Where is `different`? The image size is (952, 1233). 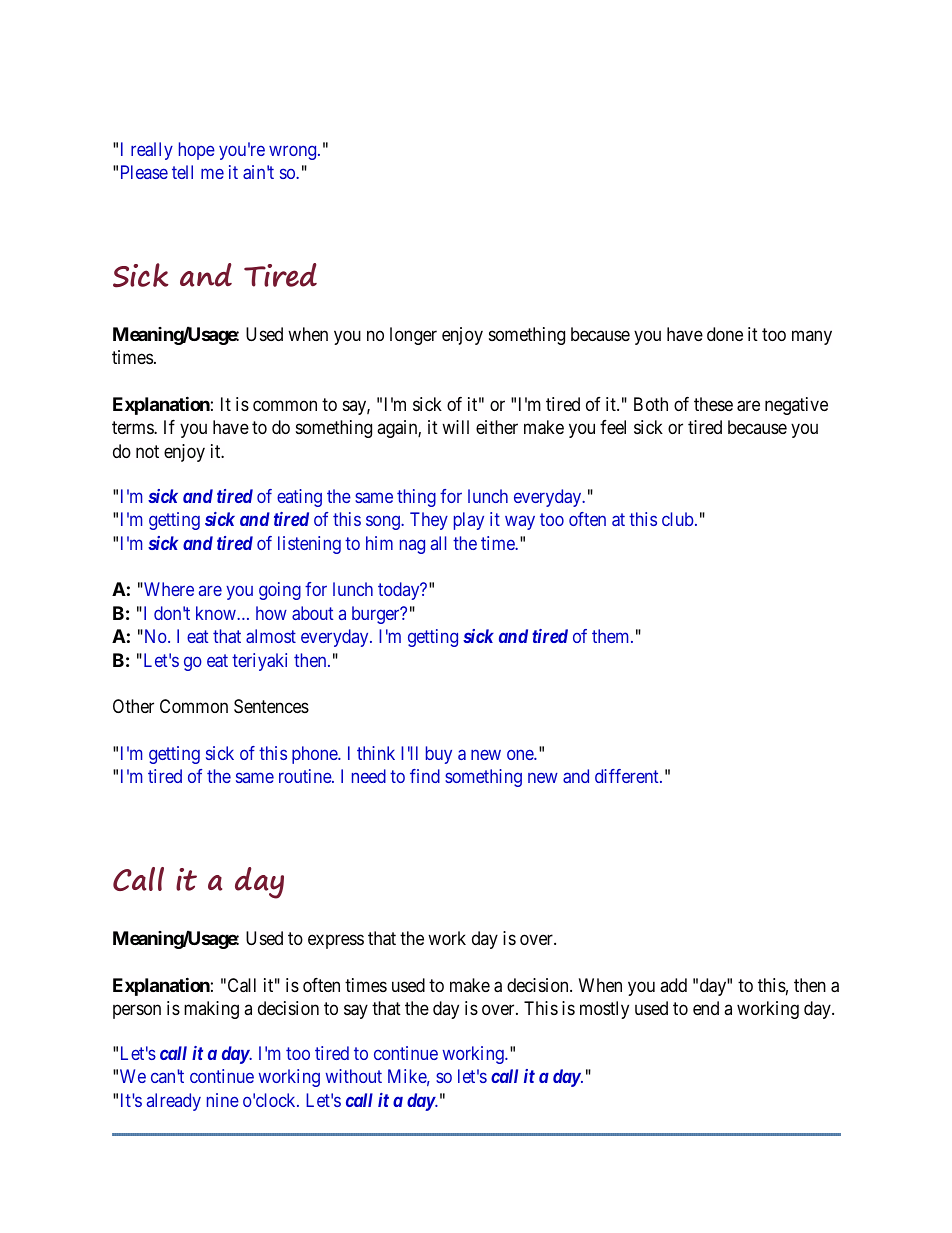 different is located at coordinates (628, 776).
